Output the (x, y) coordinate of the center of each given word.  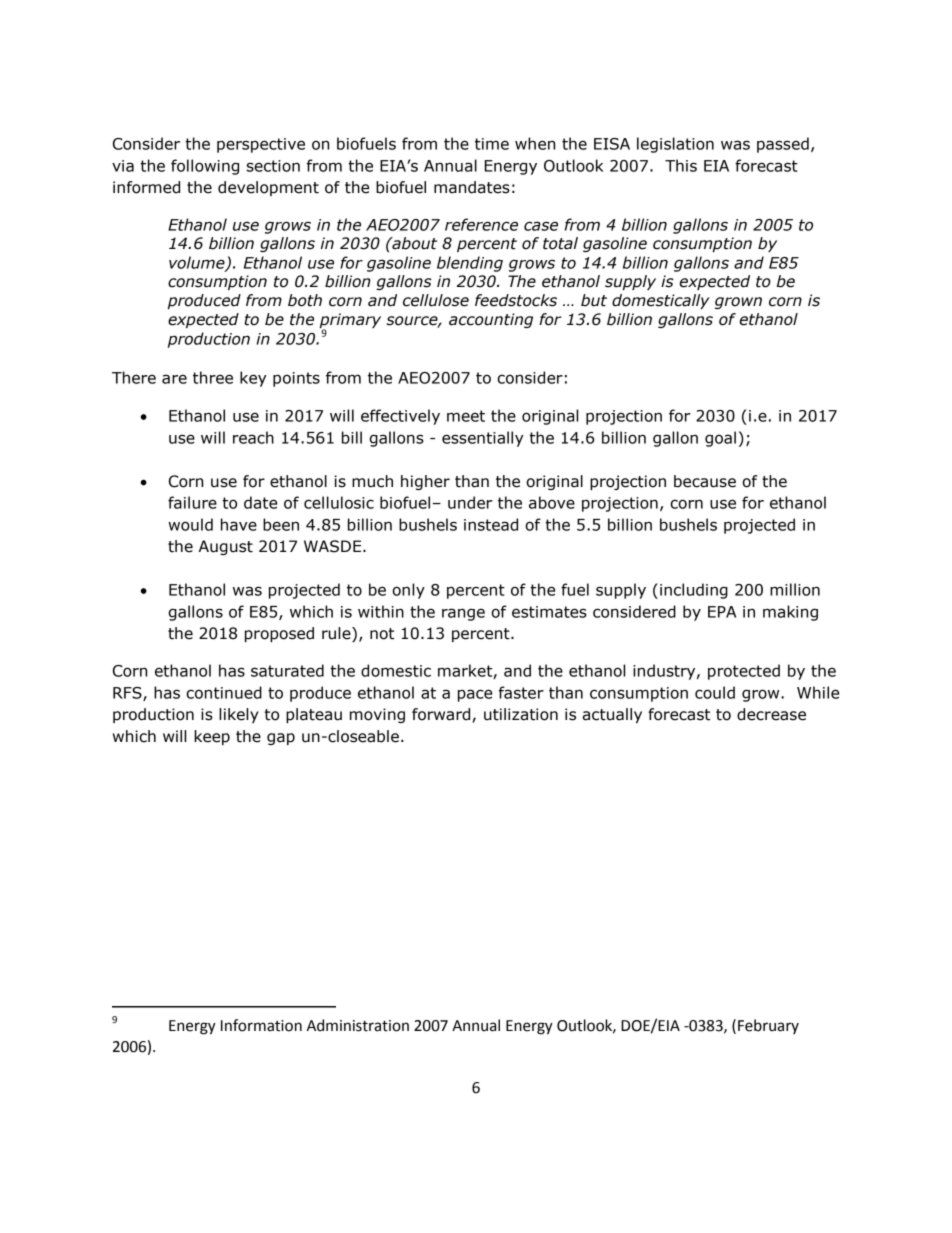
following (205, 167)
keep (212, 737)
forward (442, 715)
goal (720, 439)
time (492, 144)
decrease (771, 714)
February (768, 1026)
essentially (483, 439)
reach (253, 437)
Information (261, 1025)
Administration (358, 1025)
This (681, 165)
